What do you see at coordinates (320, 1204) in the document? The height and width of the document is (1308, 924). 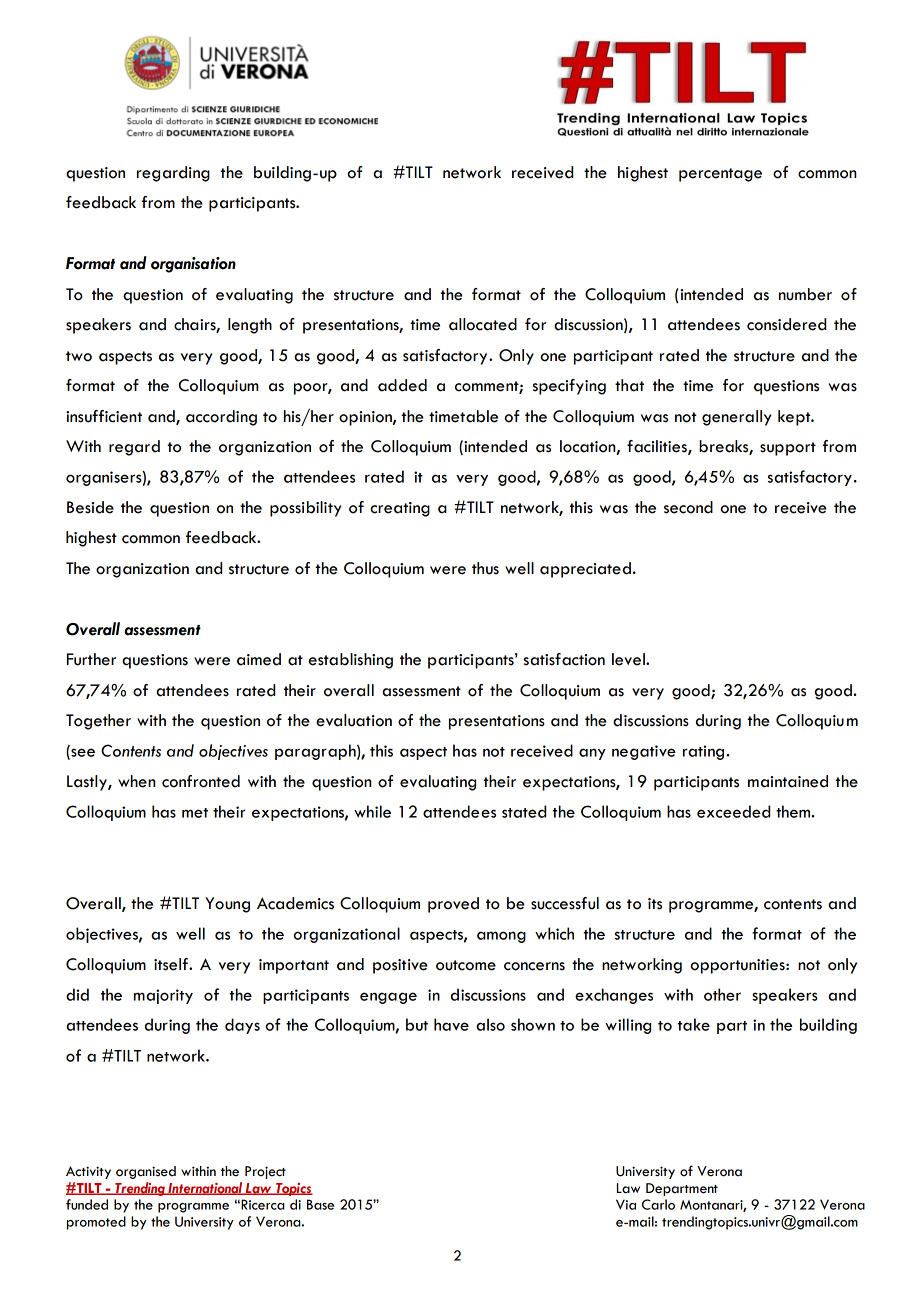 I see `Base` at bounding box center [320, 1204].
